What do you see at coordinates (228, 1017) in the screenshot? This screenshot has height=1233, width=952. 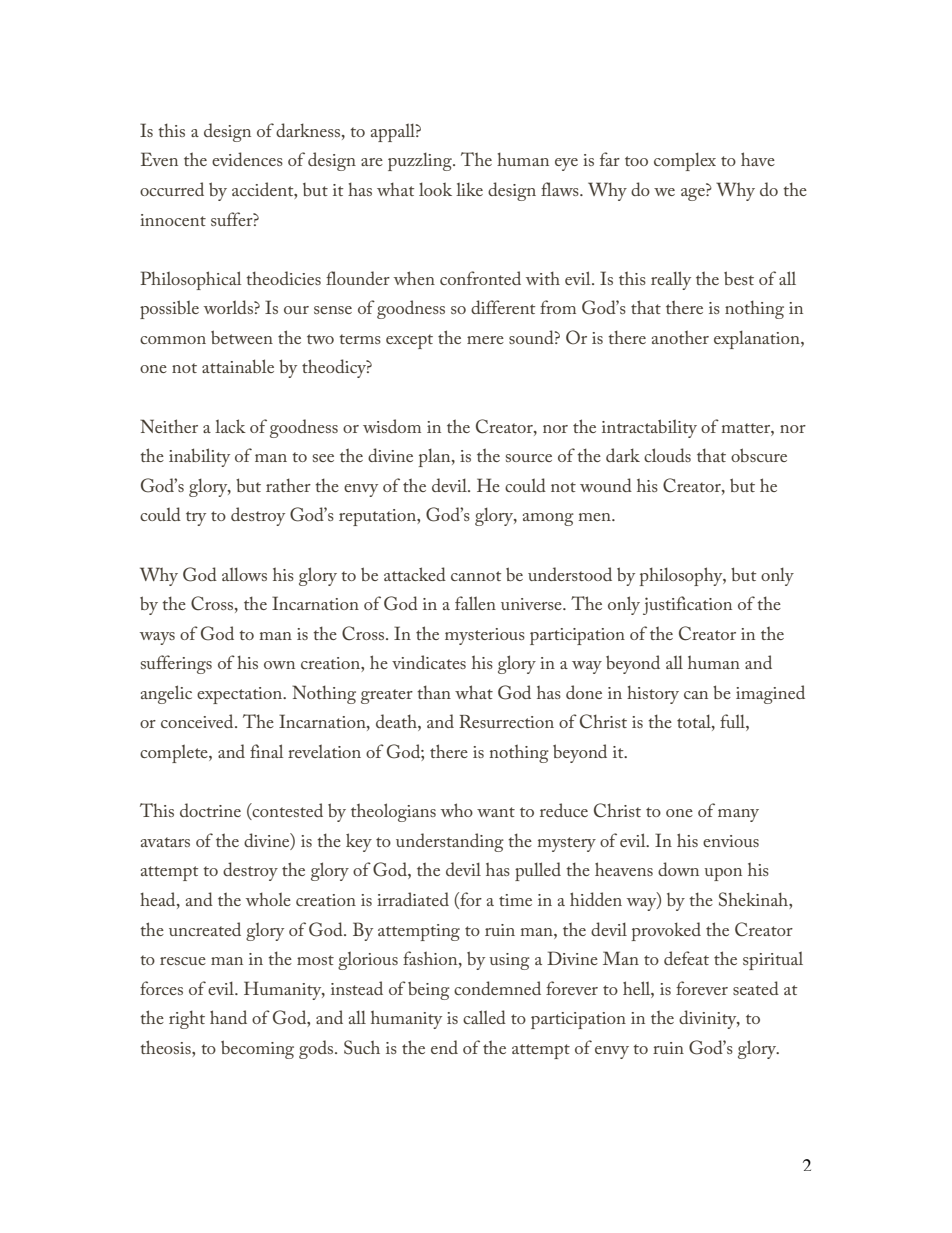 I see `hand` at bounding box center [228, 1017].
